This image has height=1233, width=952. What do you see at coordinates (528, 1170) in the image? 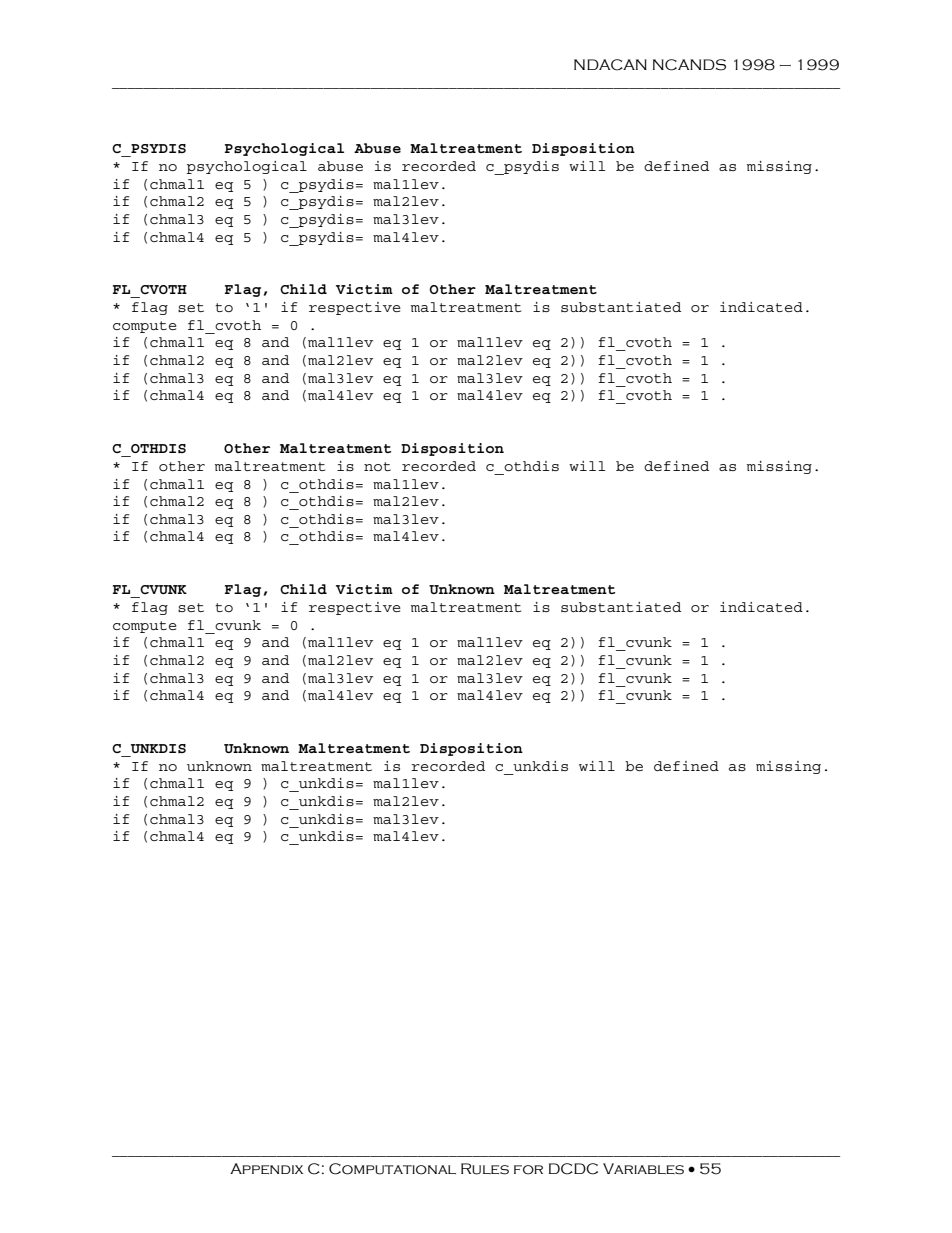
I see `for` at bounding box center [528, 1170].
